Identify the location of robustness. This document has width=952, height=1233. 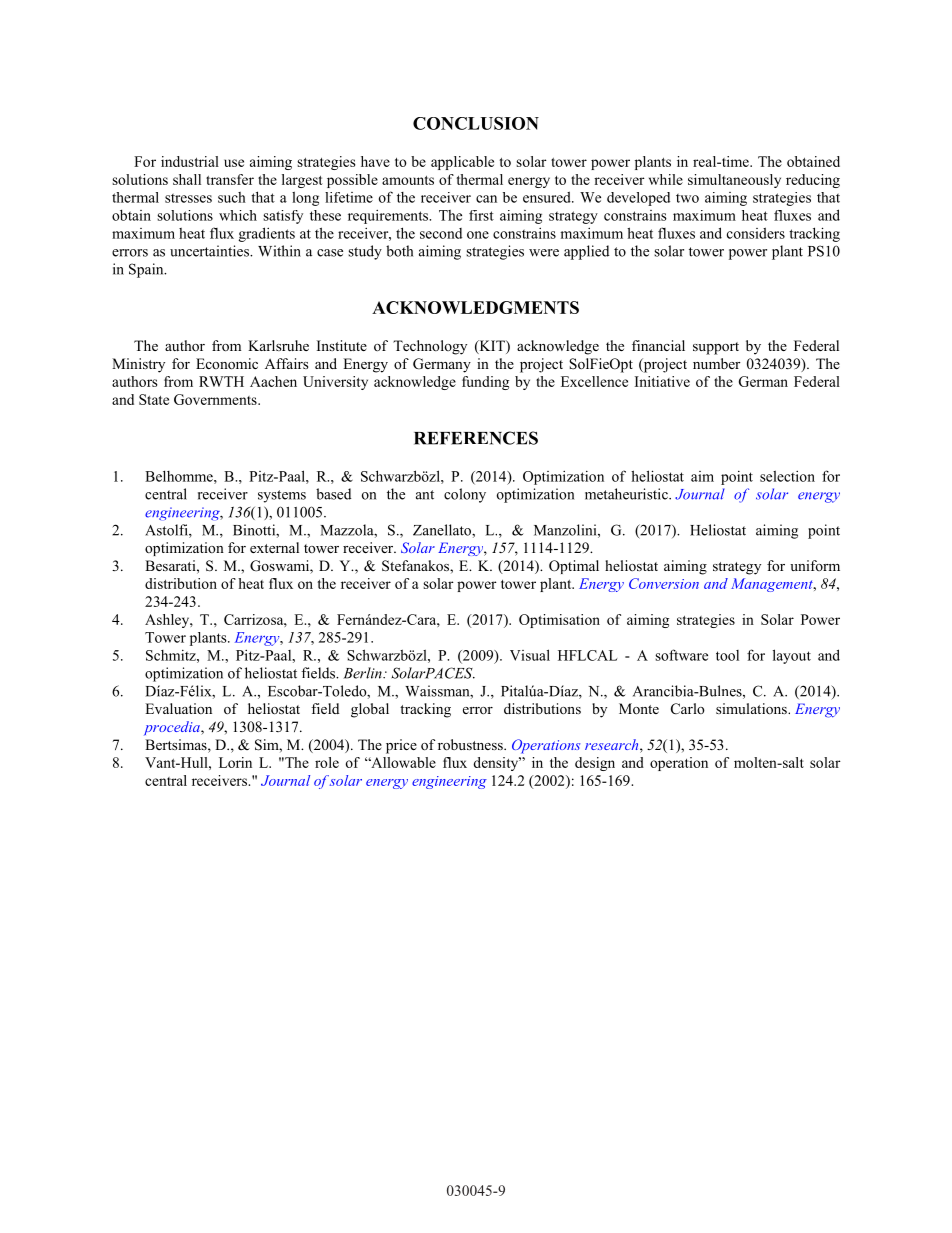
(471, 745).
